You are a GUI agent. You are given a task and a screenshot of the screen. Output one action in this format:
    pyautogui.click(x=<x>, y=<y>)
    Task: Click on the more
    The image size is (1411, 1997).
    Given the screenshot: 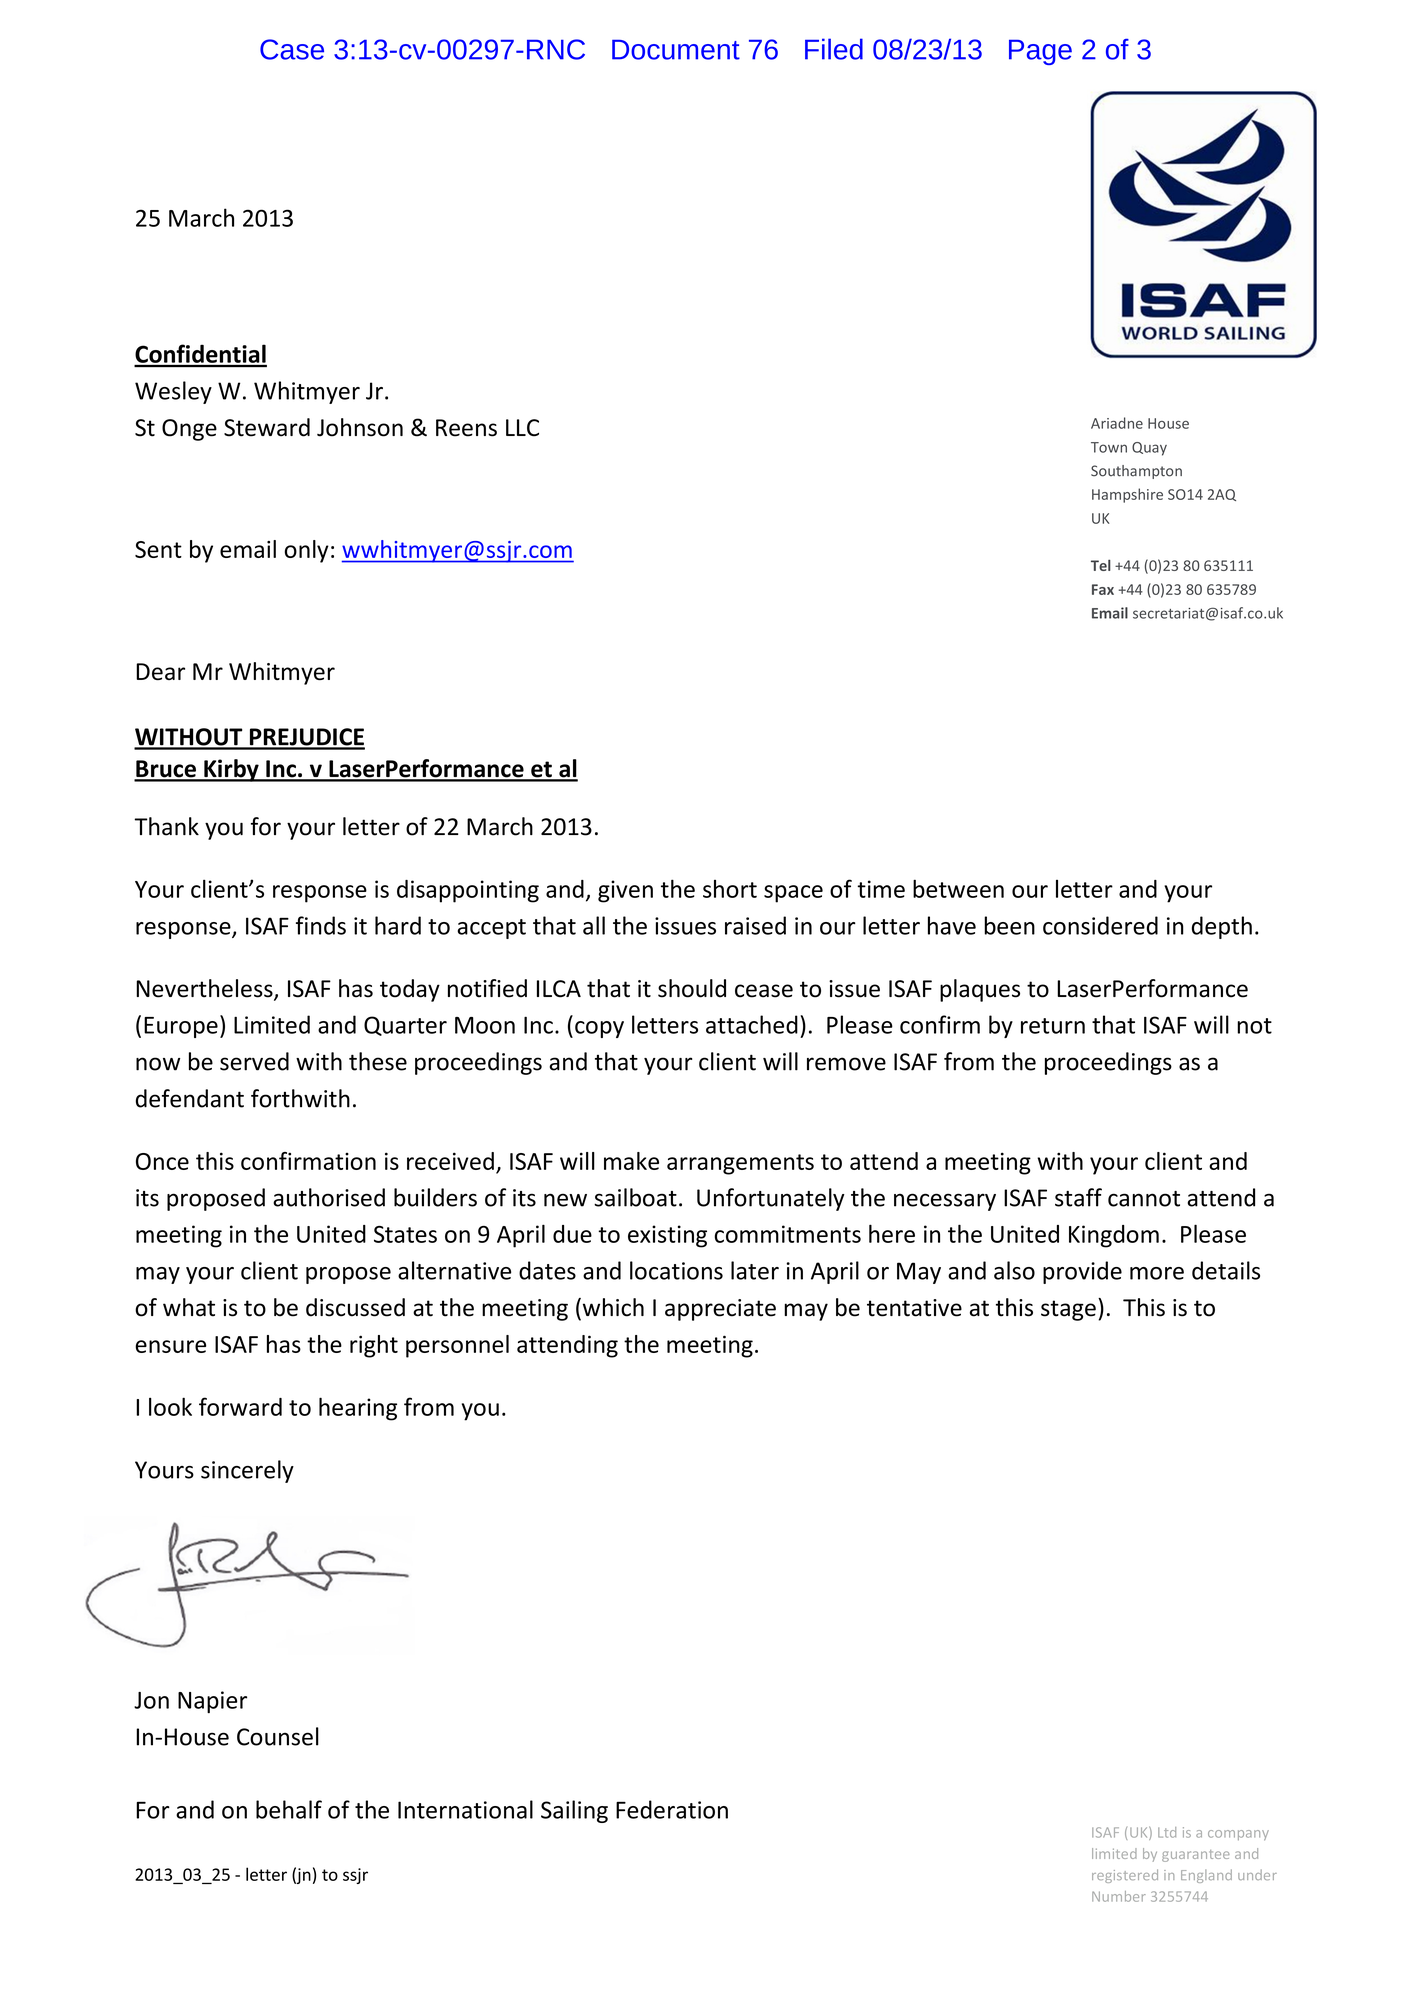 What is the action you would take?
    pyautogui.click(x=1157, y=1273)
